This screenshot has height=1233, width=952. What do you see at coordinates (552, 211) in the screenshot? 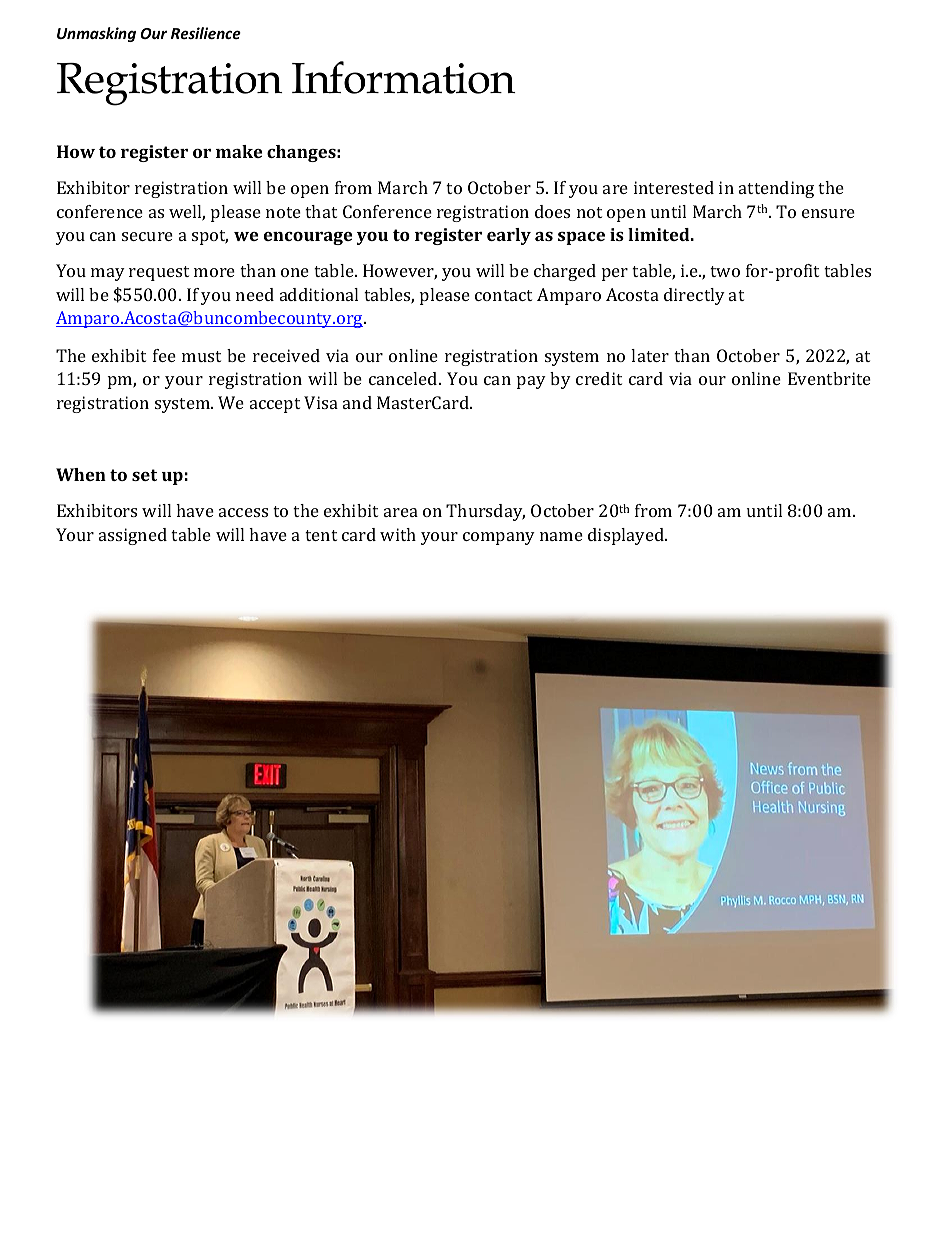
I see `does` at bounding box center [552, 211].
